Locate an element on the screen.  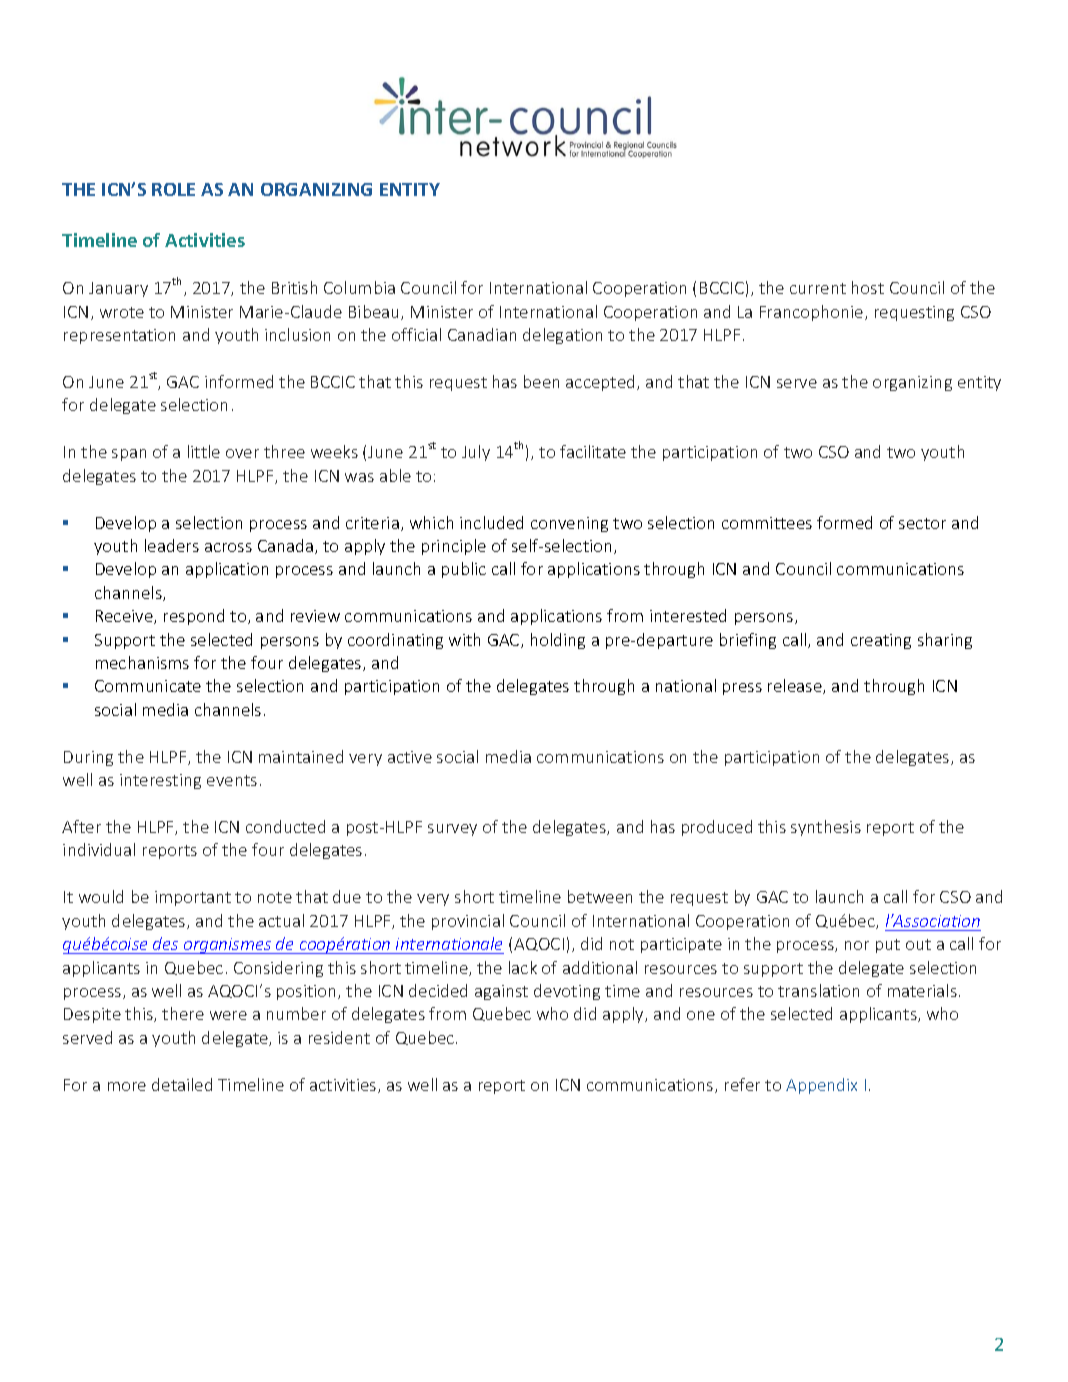
Columbia is located at coordinates (359, 287).
